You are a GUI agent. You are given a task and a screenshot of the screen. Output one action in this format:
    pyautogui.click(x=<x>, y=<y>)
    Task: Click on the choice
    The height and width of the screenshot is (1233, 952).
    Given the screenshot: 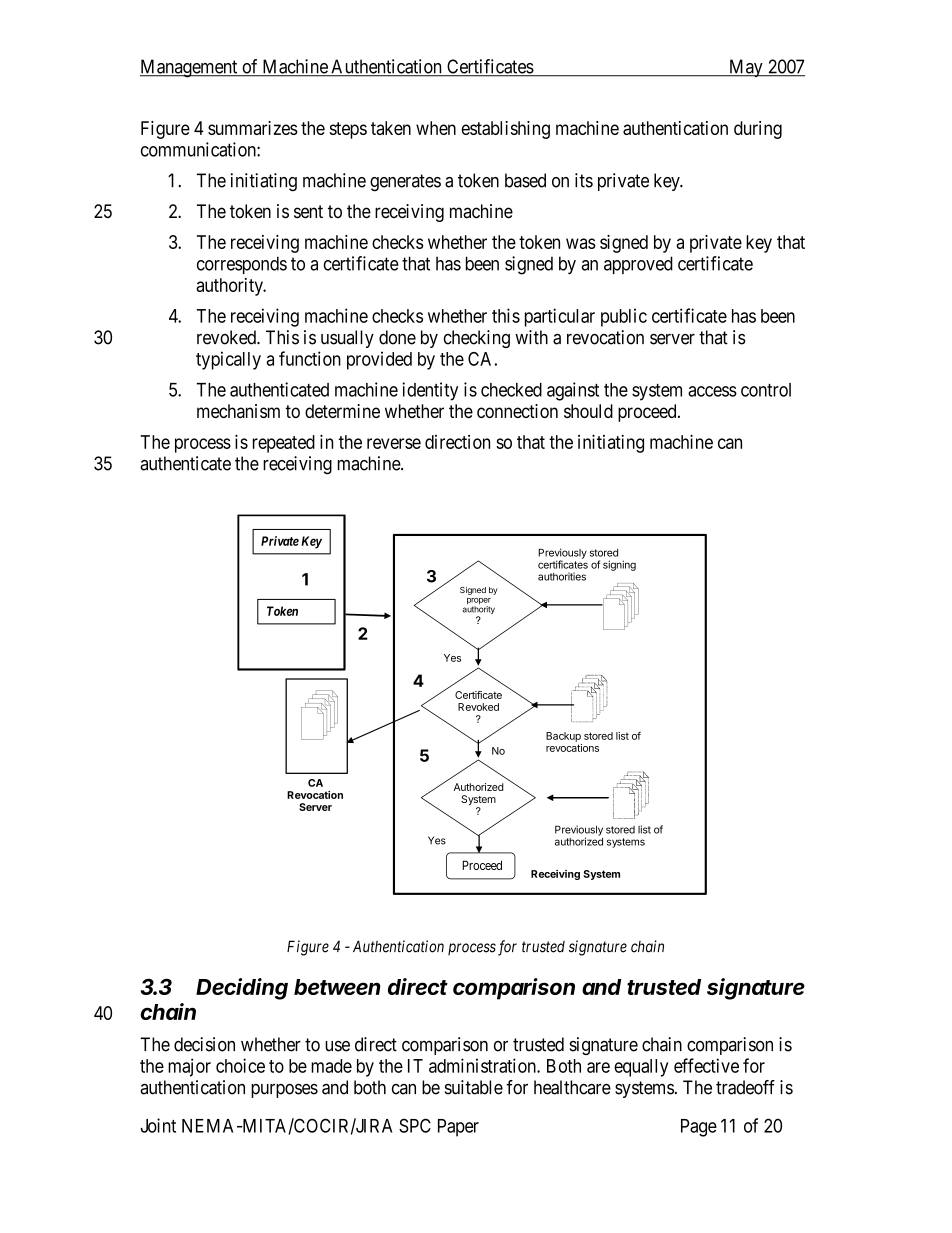 What is the action you would take?
    pyautogui.click(x=240, y=1065)
